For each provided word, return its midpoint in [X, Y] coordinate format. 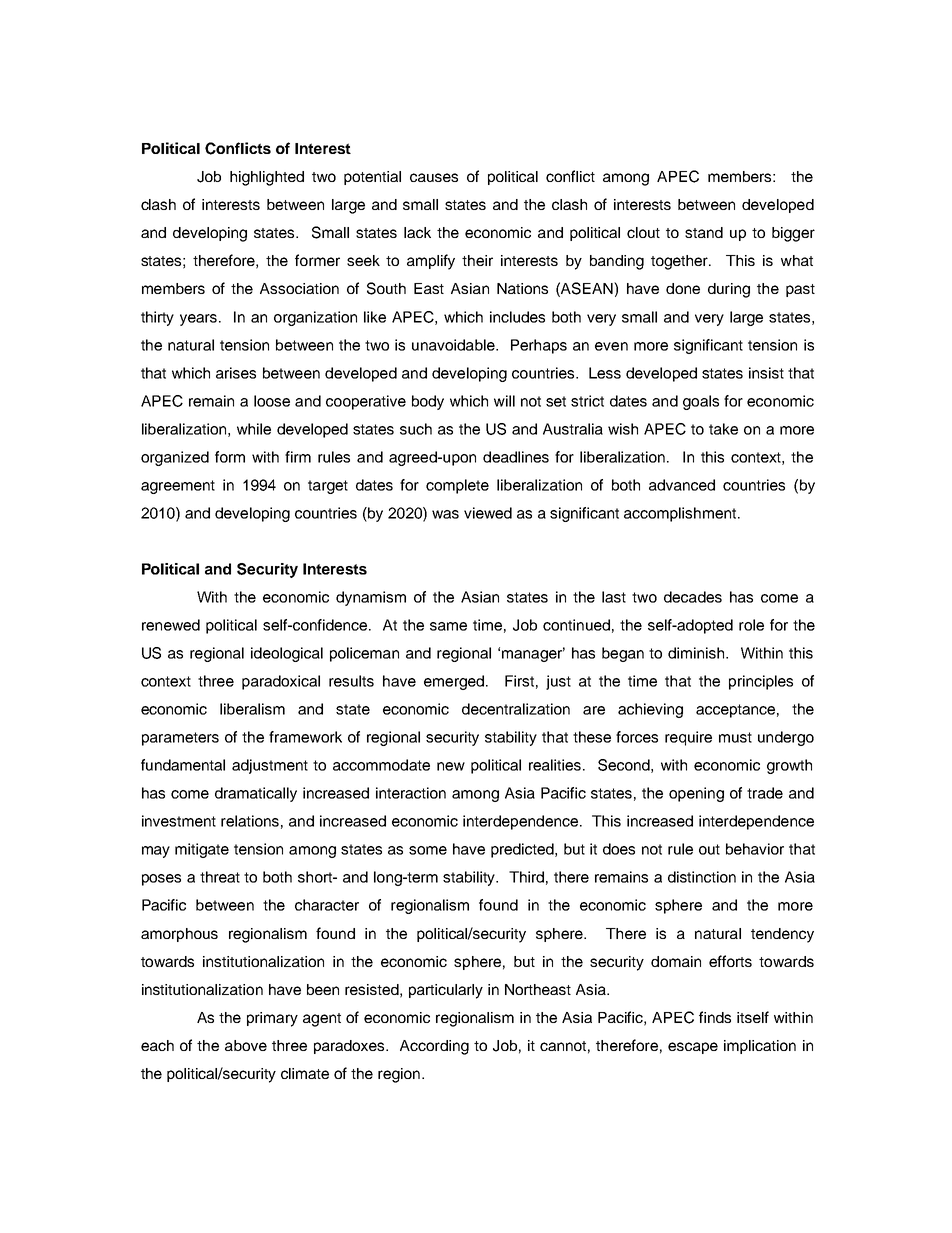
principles [761, 682]
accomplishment [681, 514]
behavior [755, 849]
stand [704, 232]
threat [220, 877]
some [428, 850]
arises [236, 373]
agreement [178, 487]
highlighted [267, 178]
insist [766, 373]
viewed [488, 513]
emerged [455, 682]
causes [434, 177]
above [246, 1045]
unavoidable [454, 345]
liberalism [252, 709]
